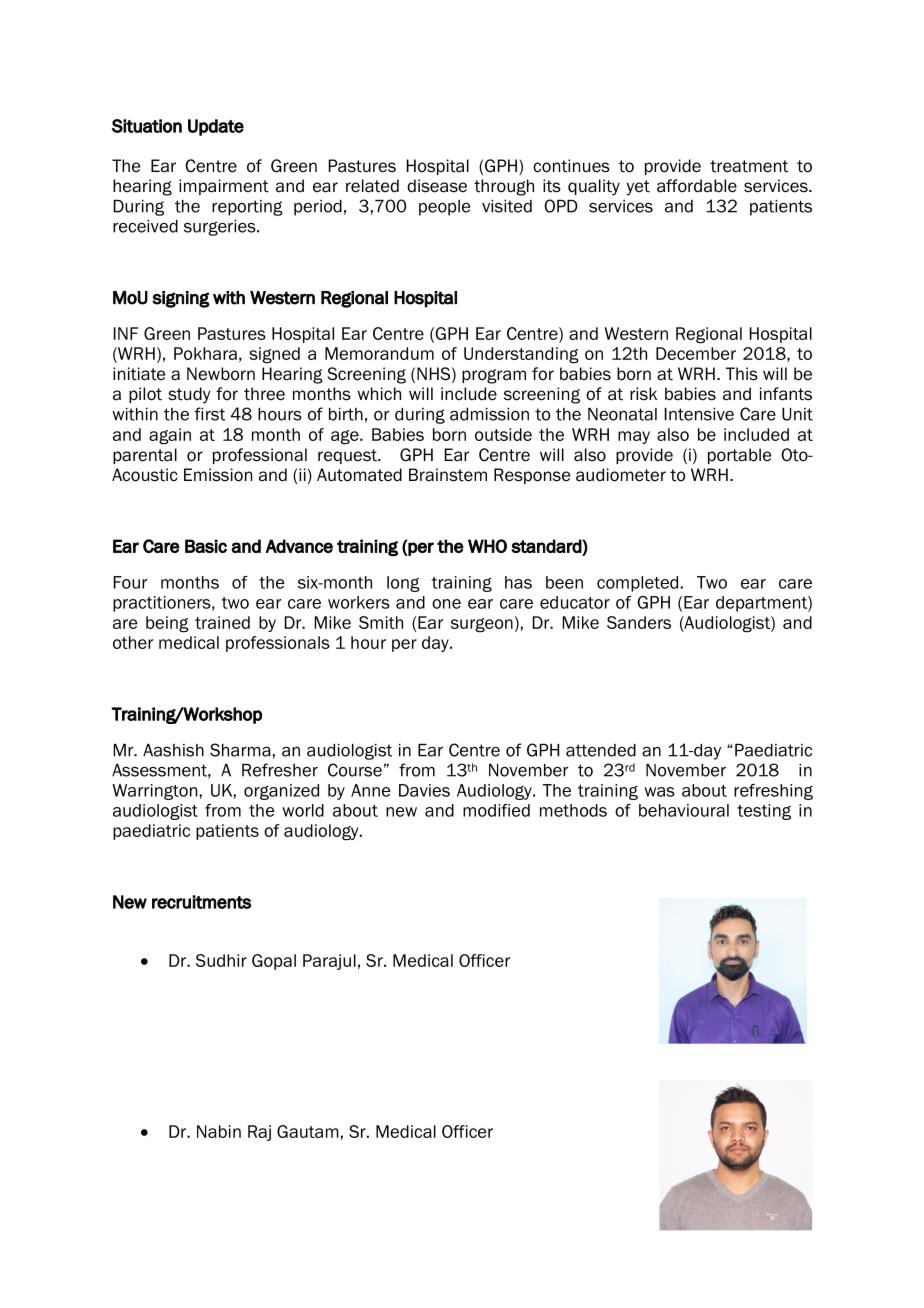  I want to click on disease, so click(437, 186).
